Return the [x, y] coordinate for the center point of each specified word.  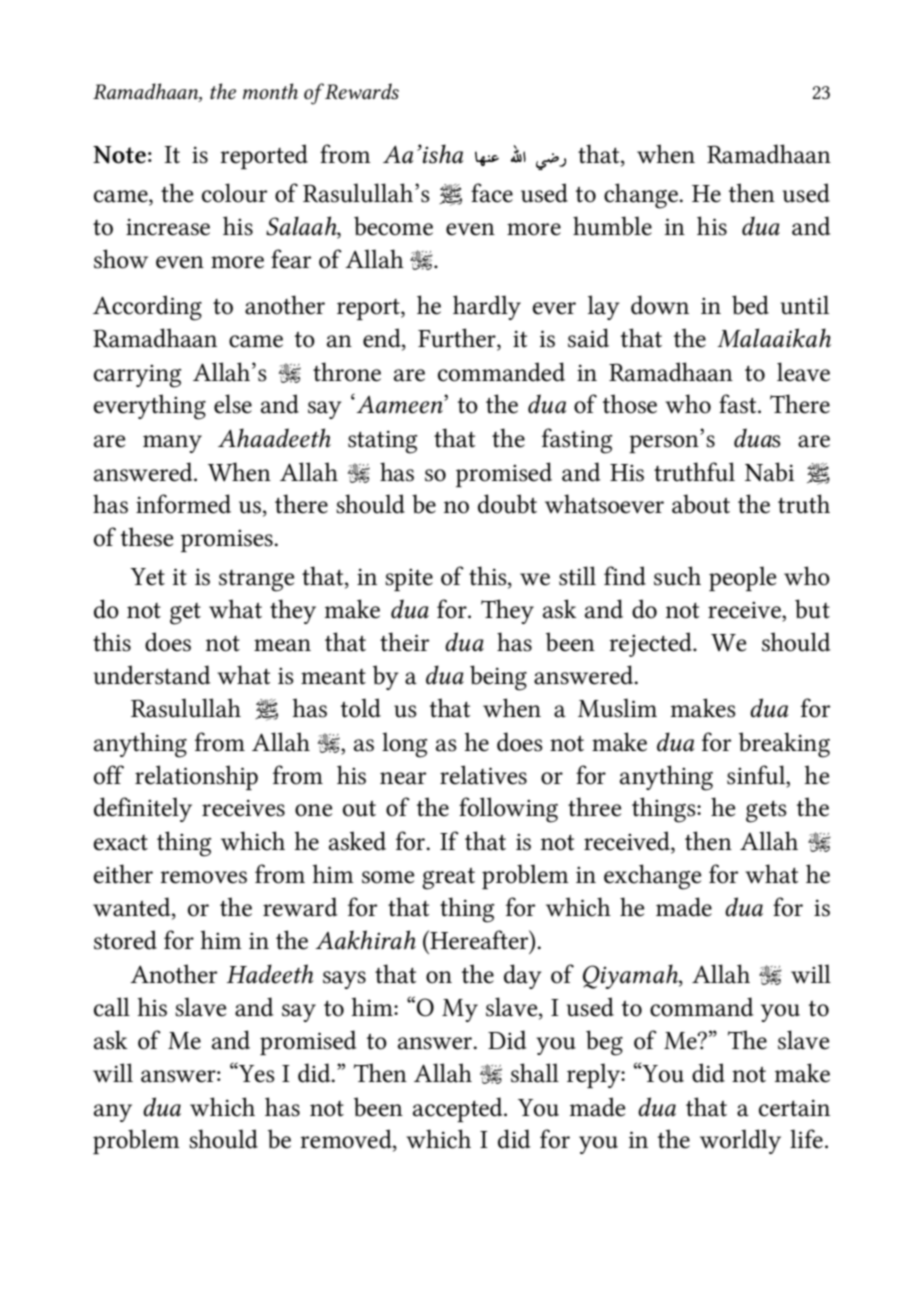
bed [750, 305]
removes [203, 877]
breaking [784, 745]
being [498, 678]
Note [119, 155]
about [701, 504]
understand [152, 675]
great [448, 879]
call [112, 1007]
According [147, 308]
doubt [507, 504]
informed [183, 504]
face [492, 193]
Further [458, 339]
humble [612, 226]
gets [766, 812]
